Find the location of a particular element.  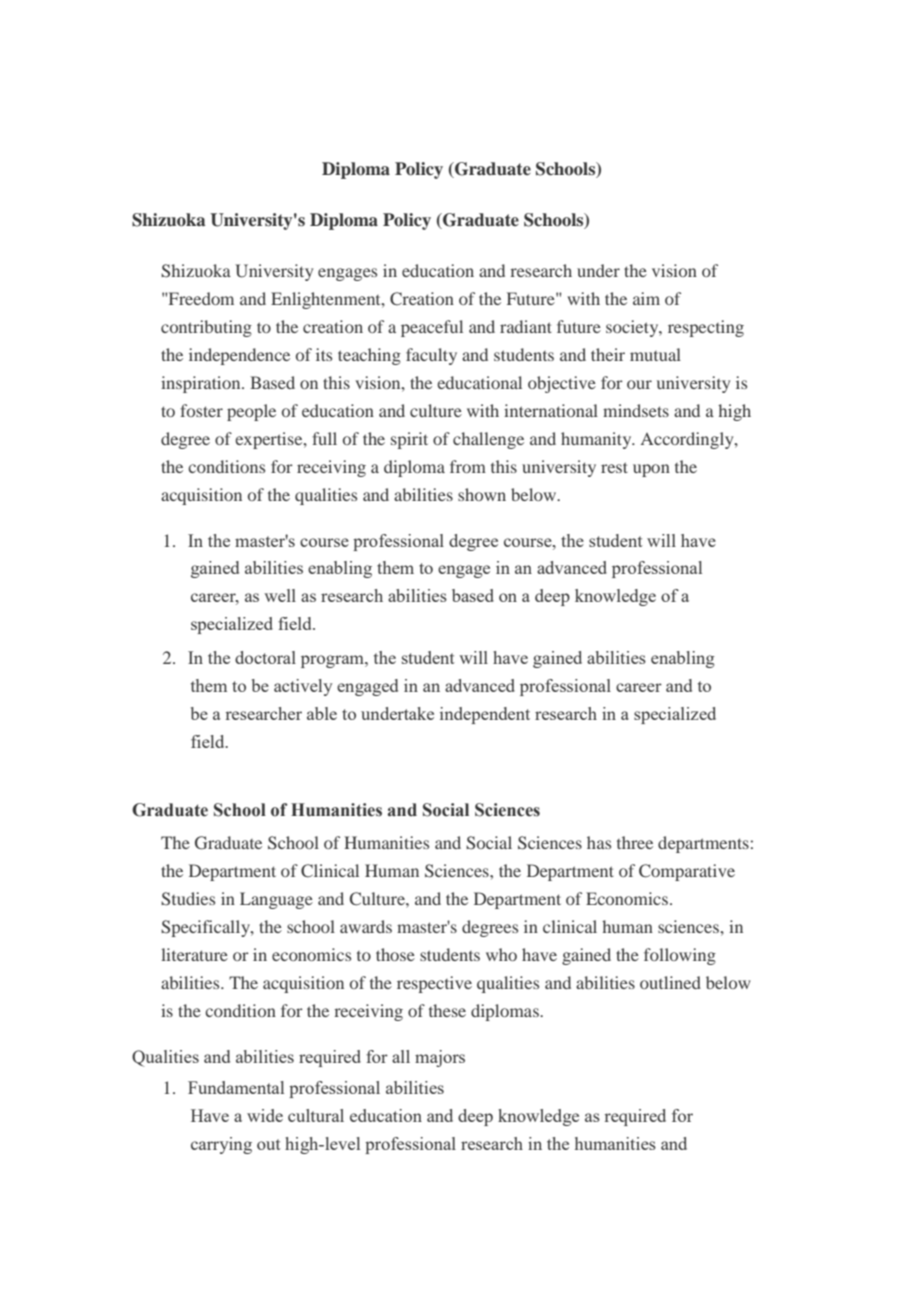

actively is located at coordinates (303, 687).
